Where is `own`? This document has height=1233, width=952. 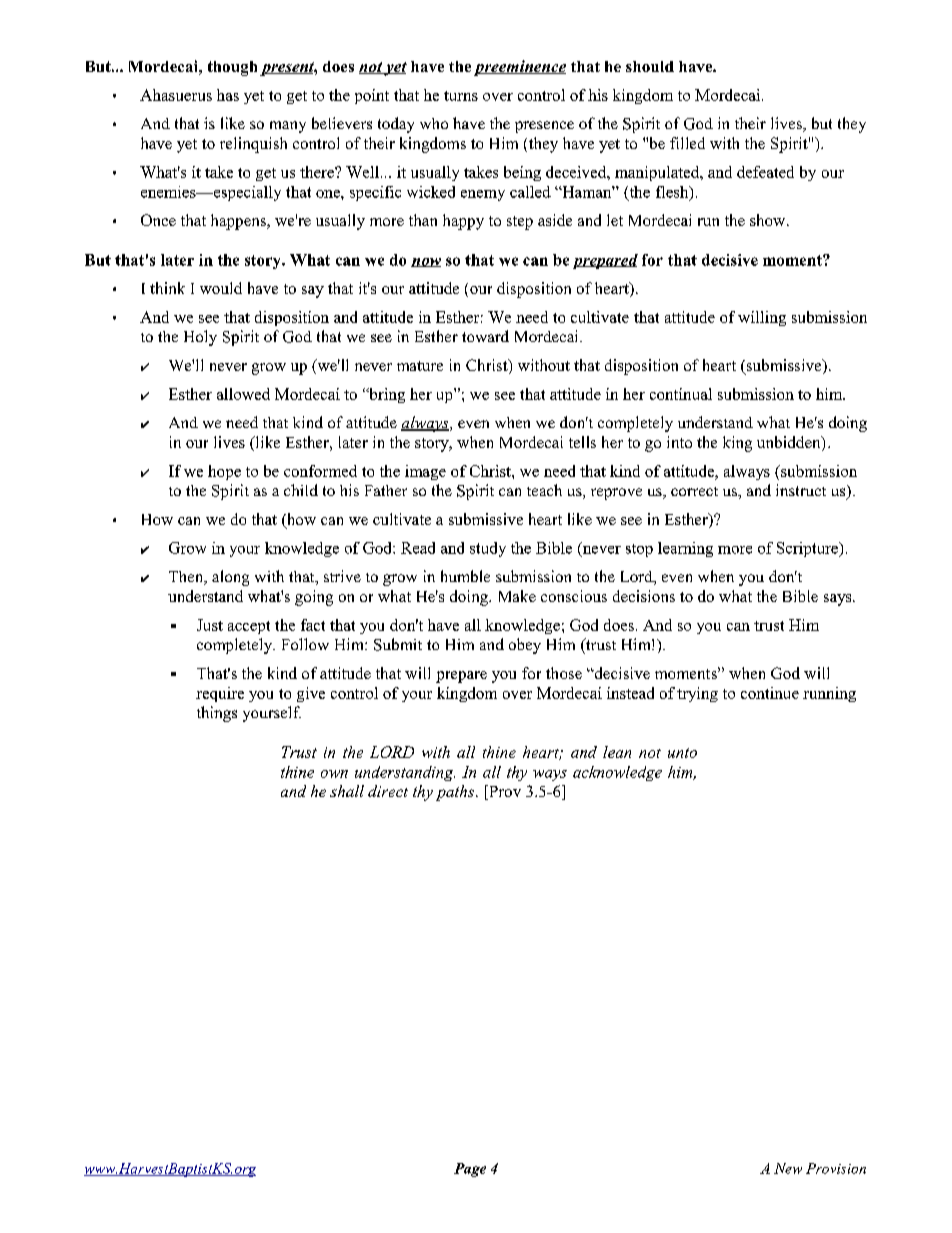 own is located at coordinates (334, 774).
